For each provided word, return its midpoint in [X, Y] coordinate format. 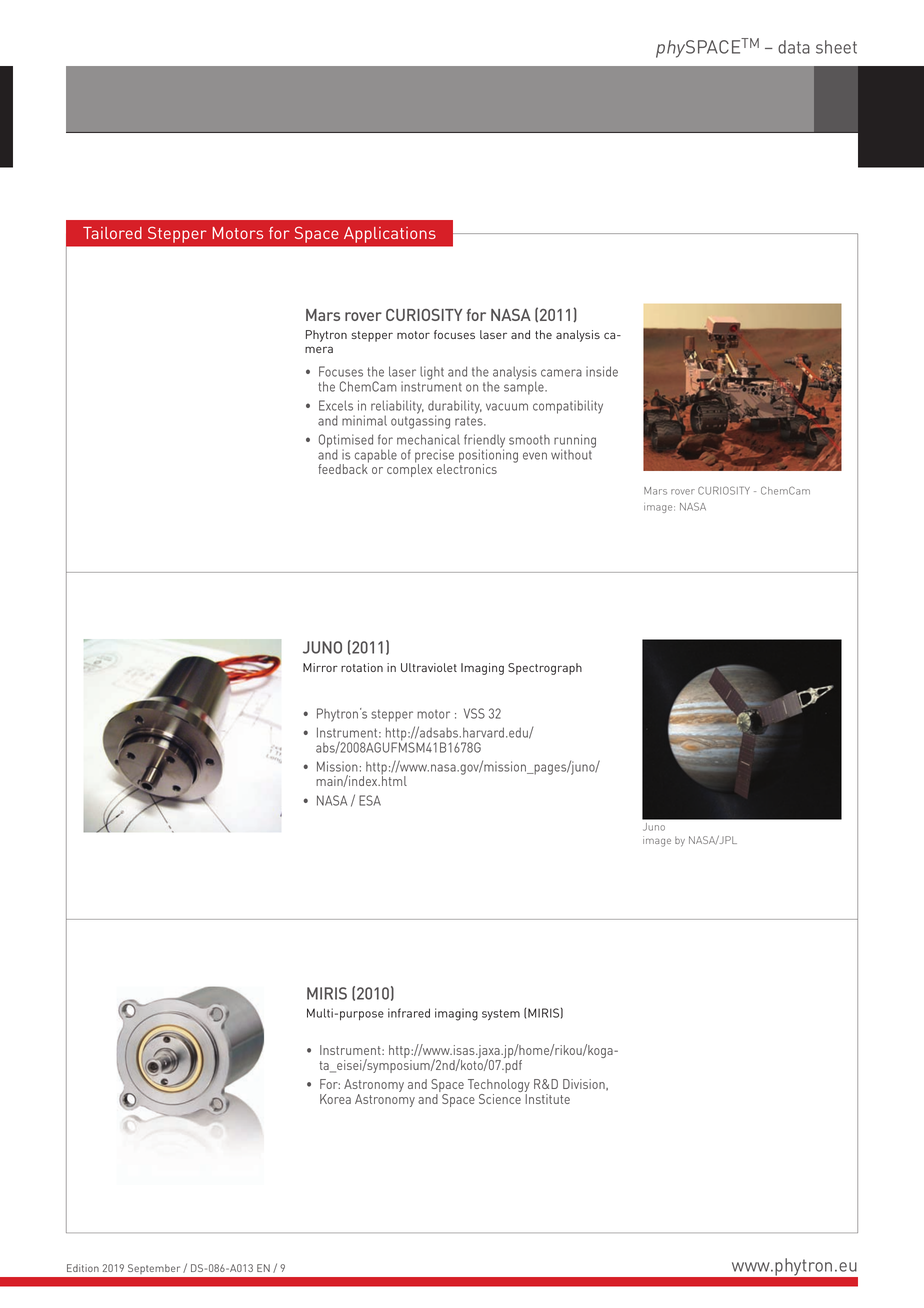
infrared [409, 1013]
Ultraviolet [429, 667]
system [501, 1014]
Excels [336, 405]
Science [500, 1099]
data [794, 47]
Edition [83, 1268]
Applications [390, 235]
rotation [362, 667]
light [431, 374]
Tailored [112, 233]
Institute [547, 1099]
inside [602, 371]
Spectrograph [545, 669]
